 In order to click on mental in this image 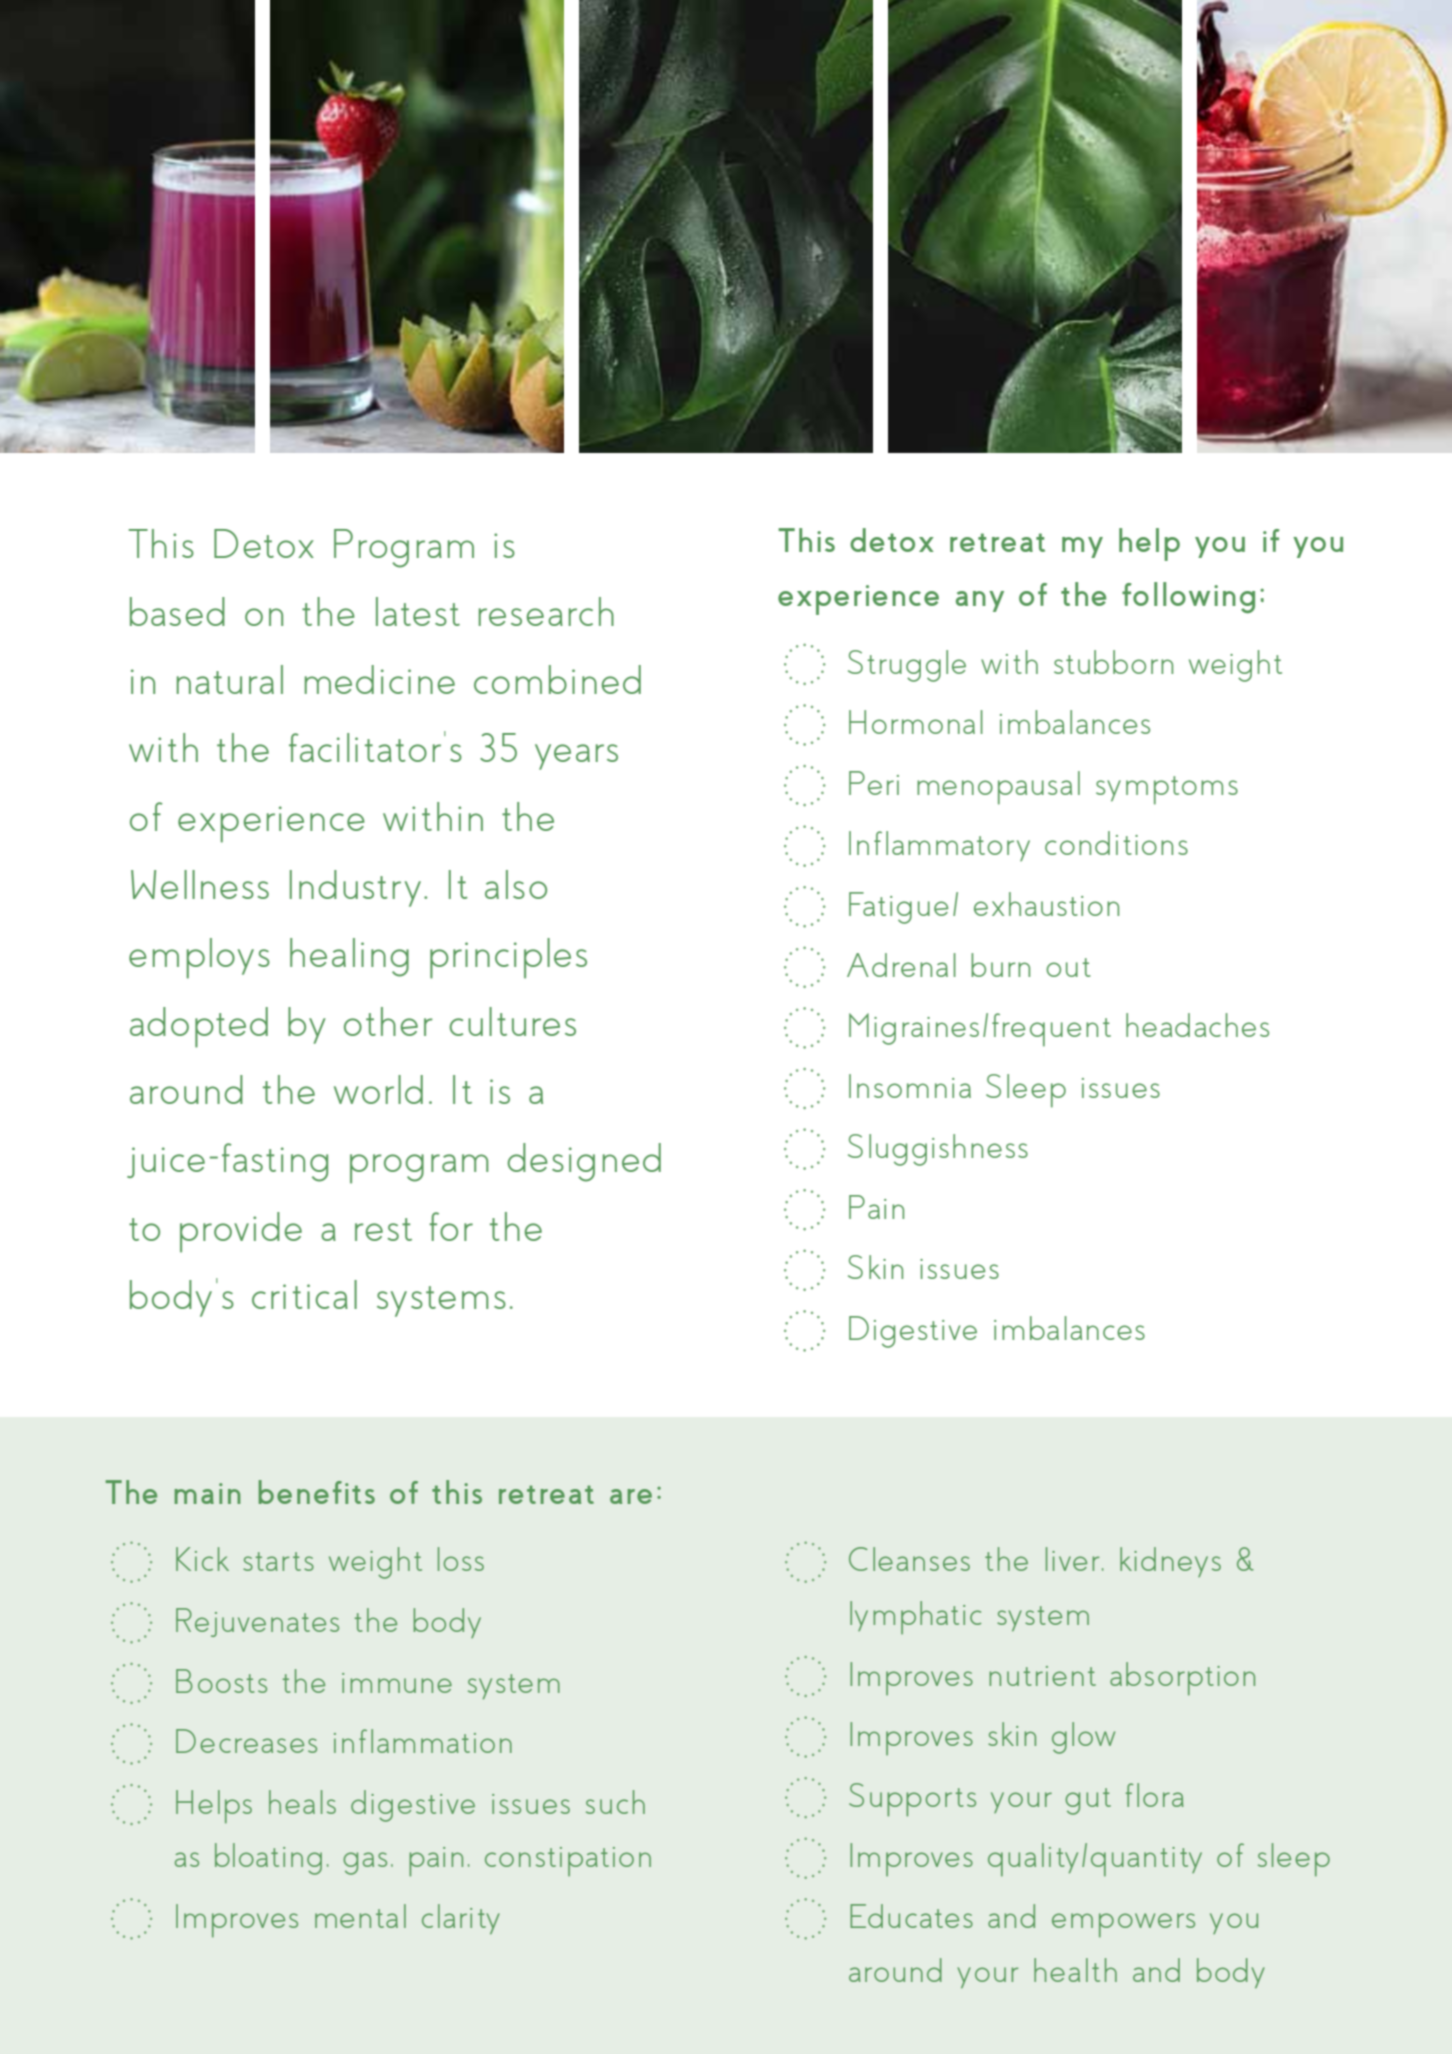, I will do `click(360, 1916)`.
